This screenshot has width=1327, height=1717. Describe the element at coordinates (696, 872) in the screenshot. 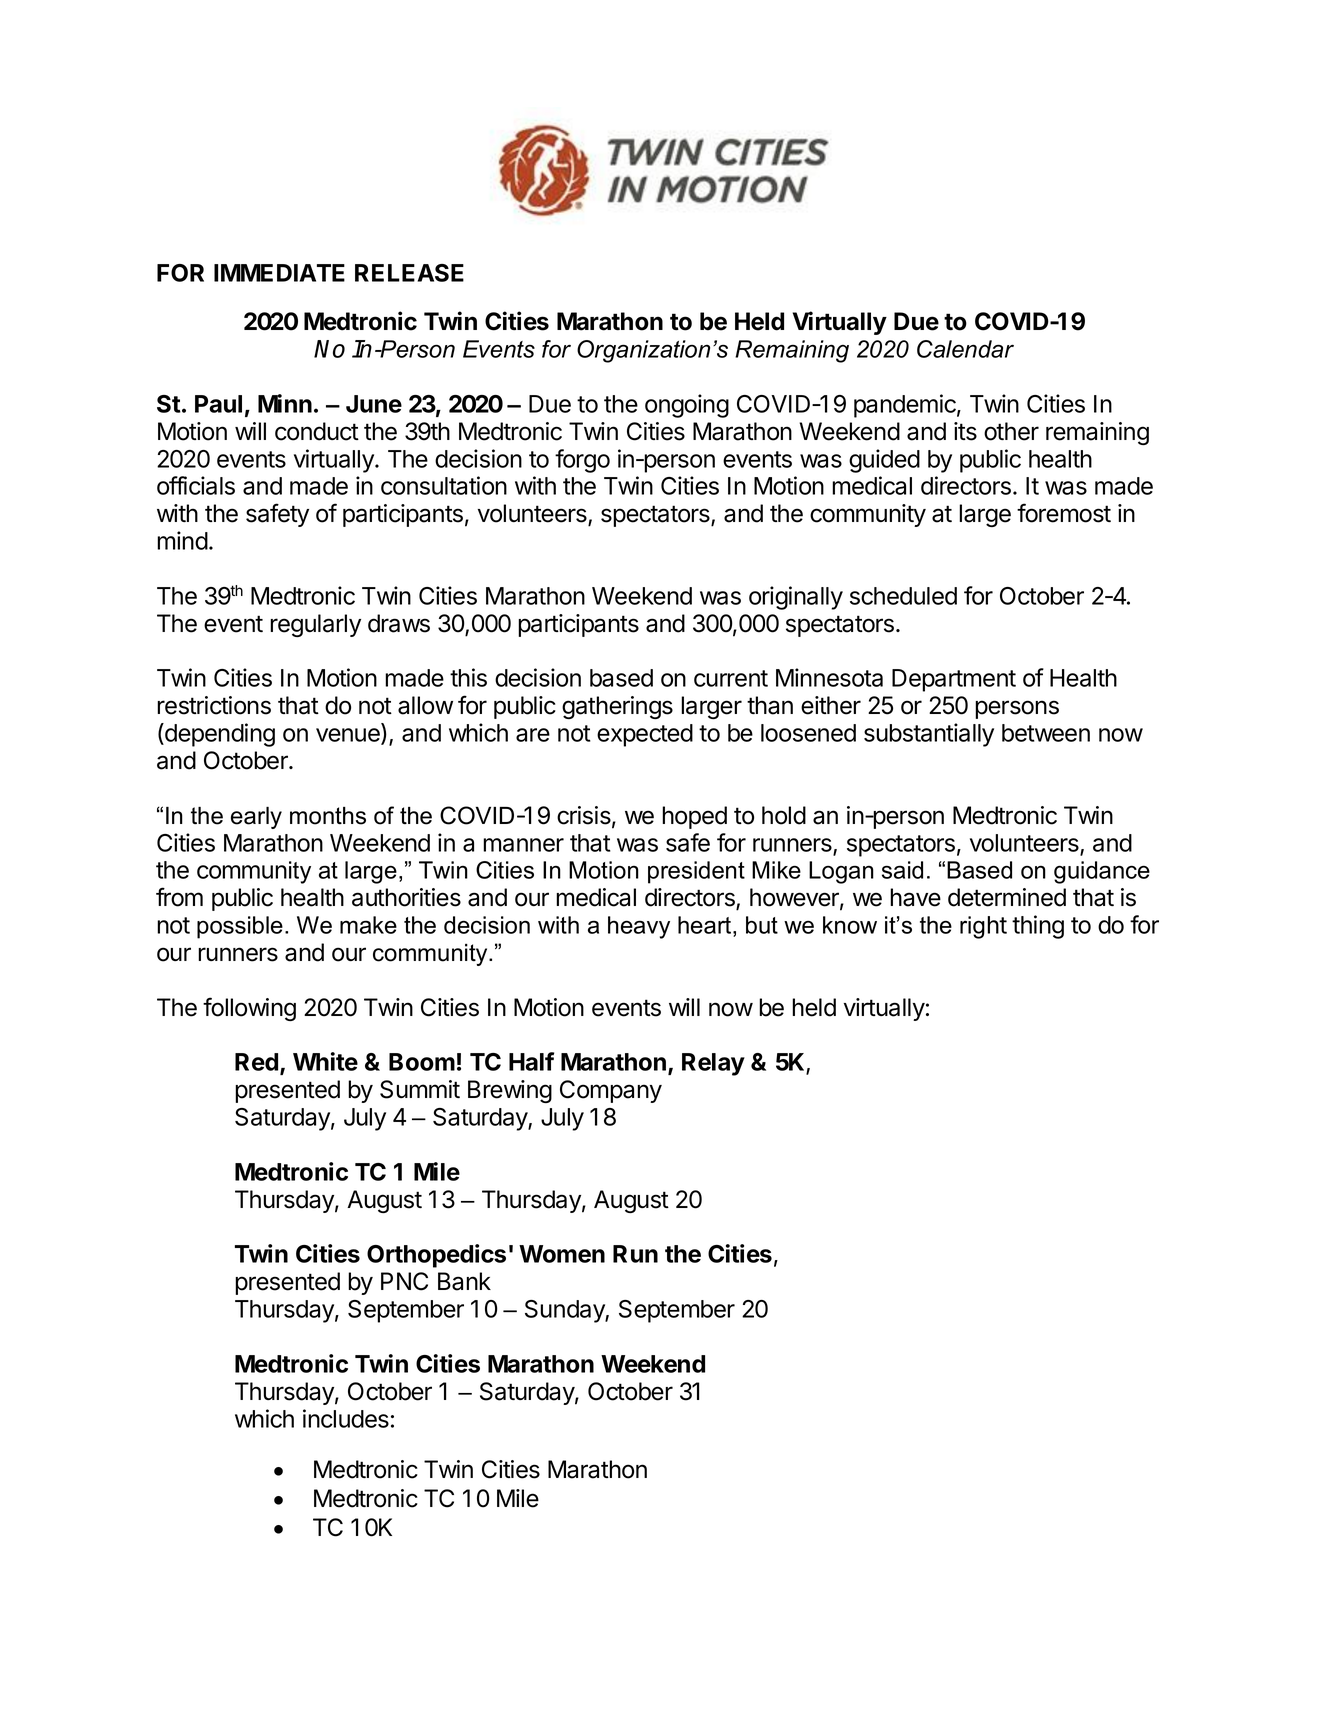

I see `president` at that location.
